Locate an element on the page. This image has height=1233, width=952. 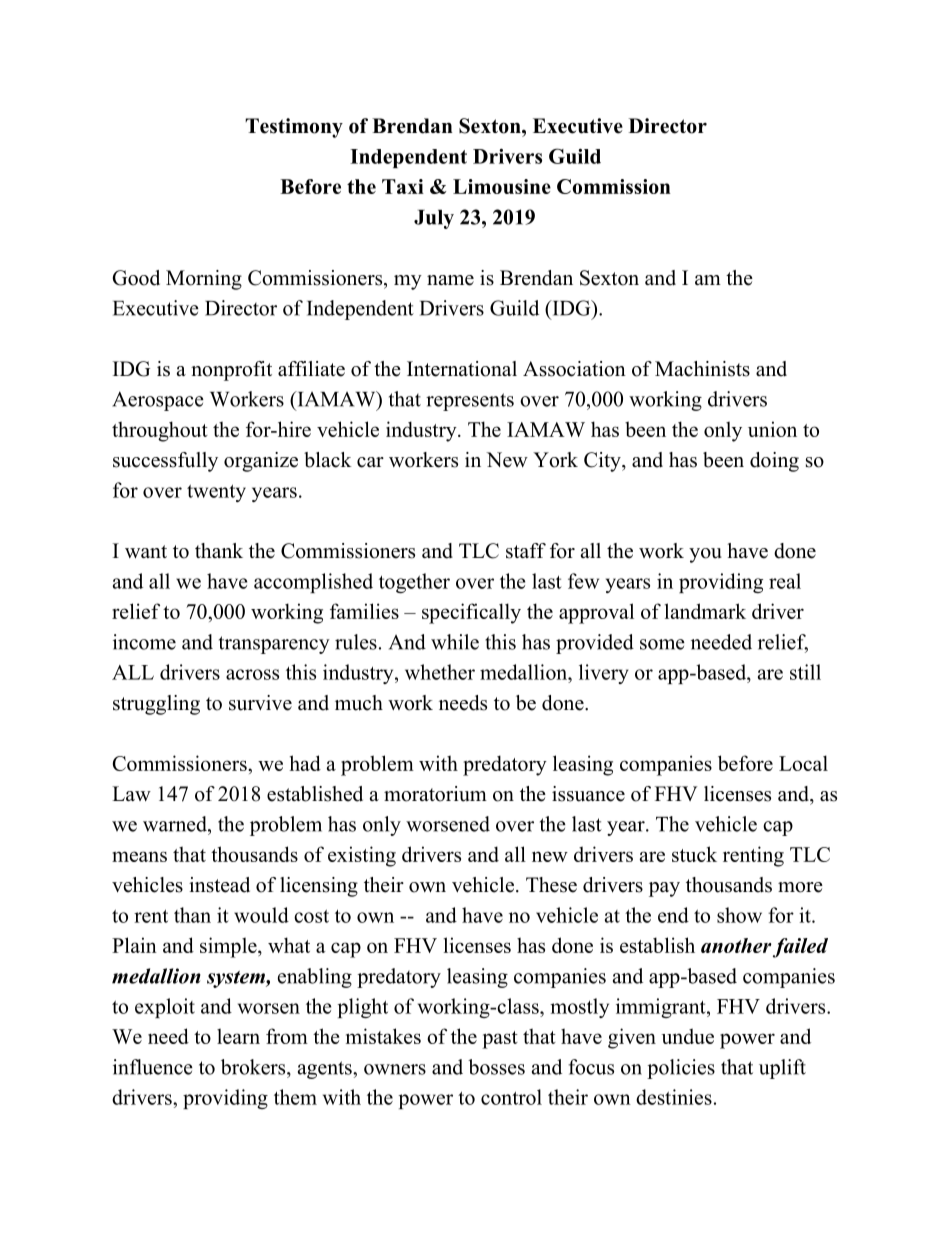
Machinists is located at coordinates (702, 369).
